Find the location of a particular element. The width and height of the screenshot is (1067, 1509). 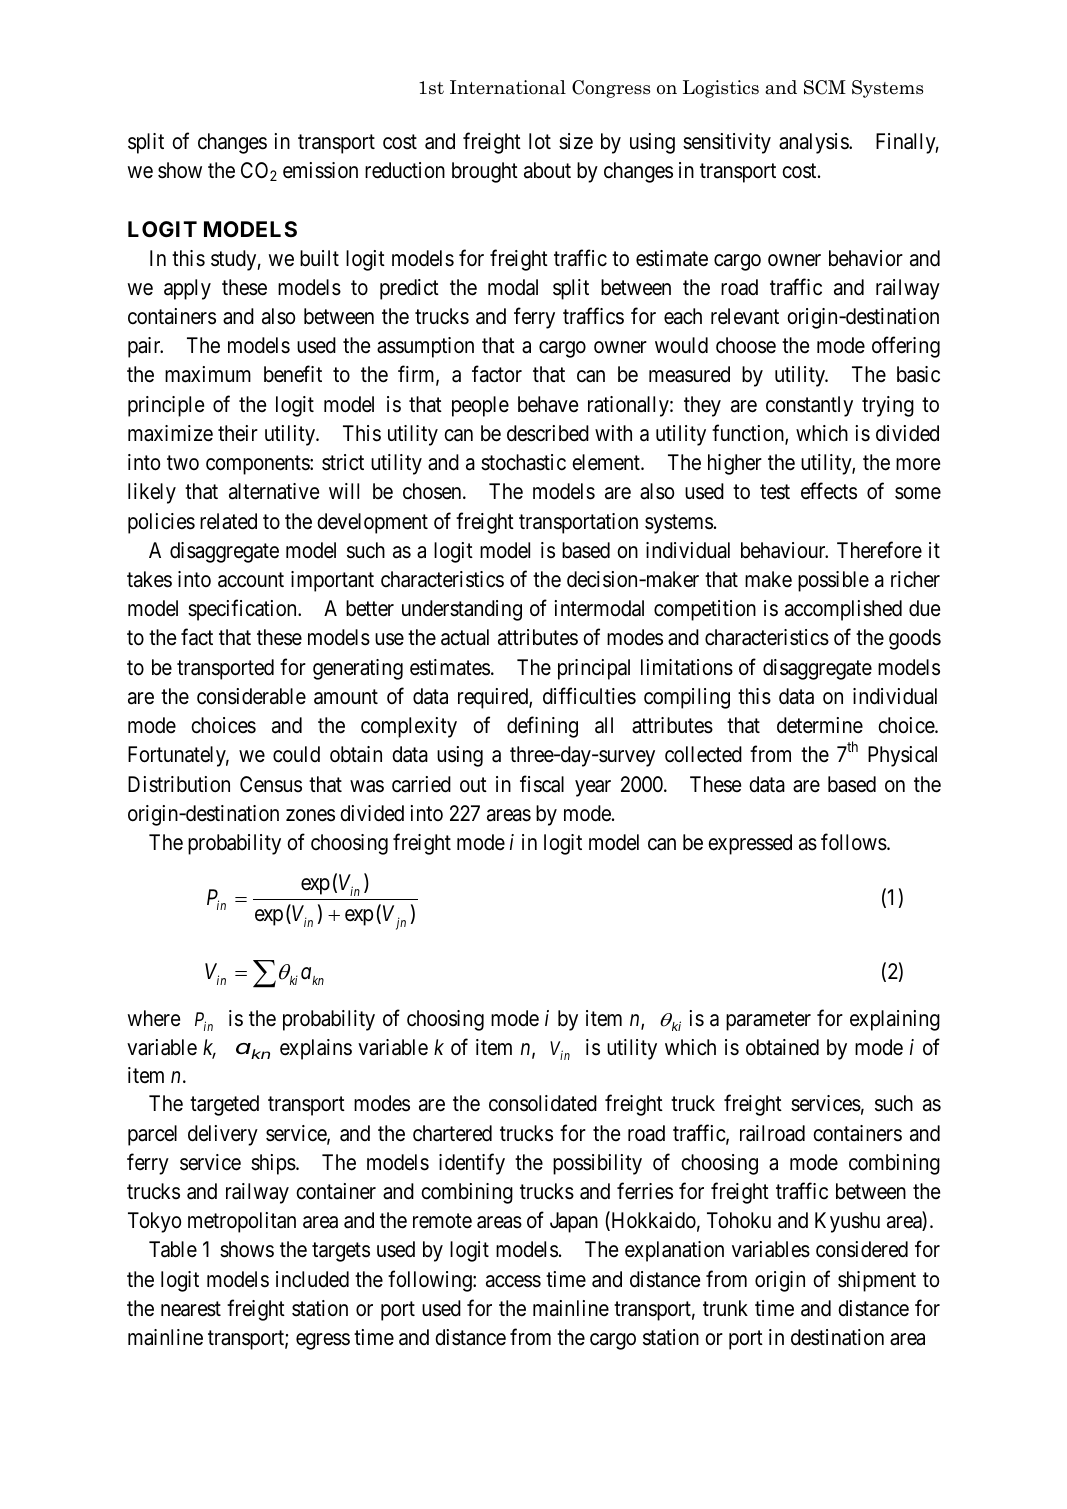

emission is located at coordinates (320, 170).
